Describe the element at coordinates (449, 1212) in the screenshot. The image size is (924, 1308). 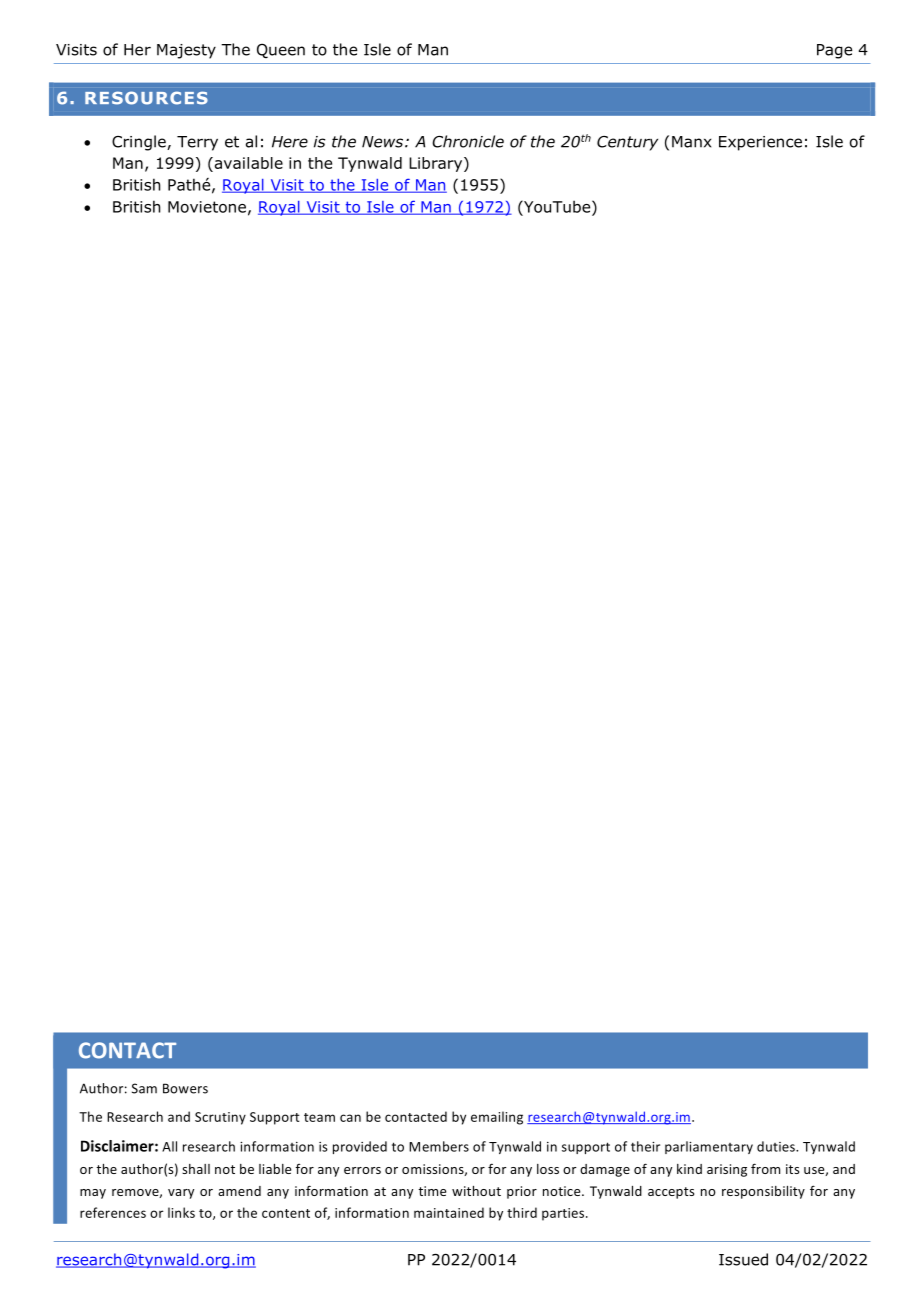
I see `maintained` at that location.
